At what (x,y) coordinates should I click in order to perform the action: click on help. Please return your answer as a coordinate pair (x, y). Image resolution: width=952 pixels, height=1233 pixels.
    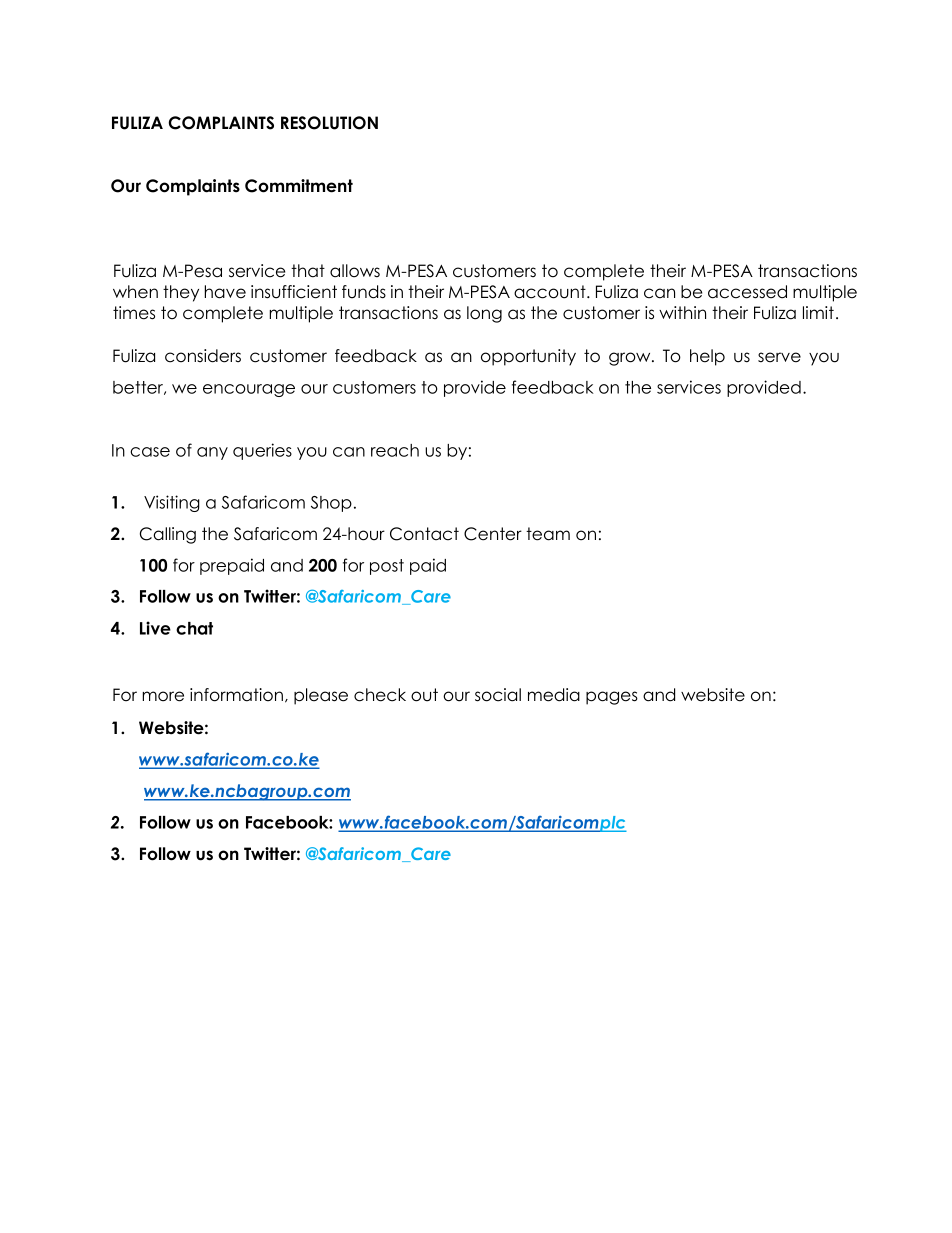
    Looking at the image, I should click on (707, 357).
